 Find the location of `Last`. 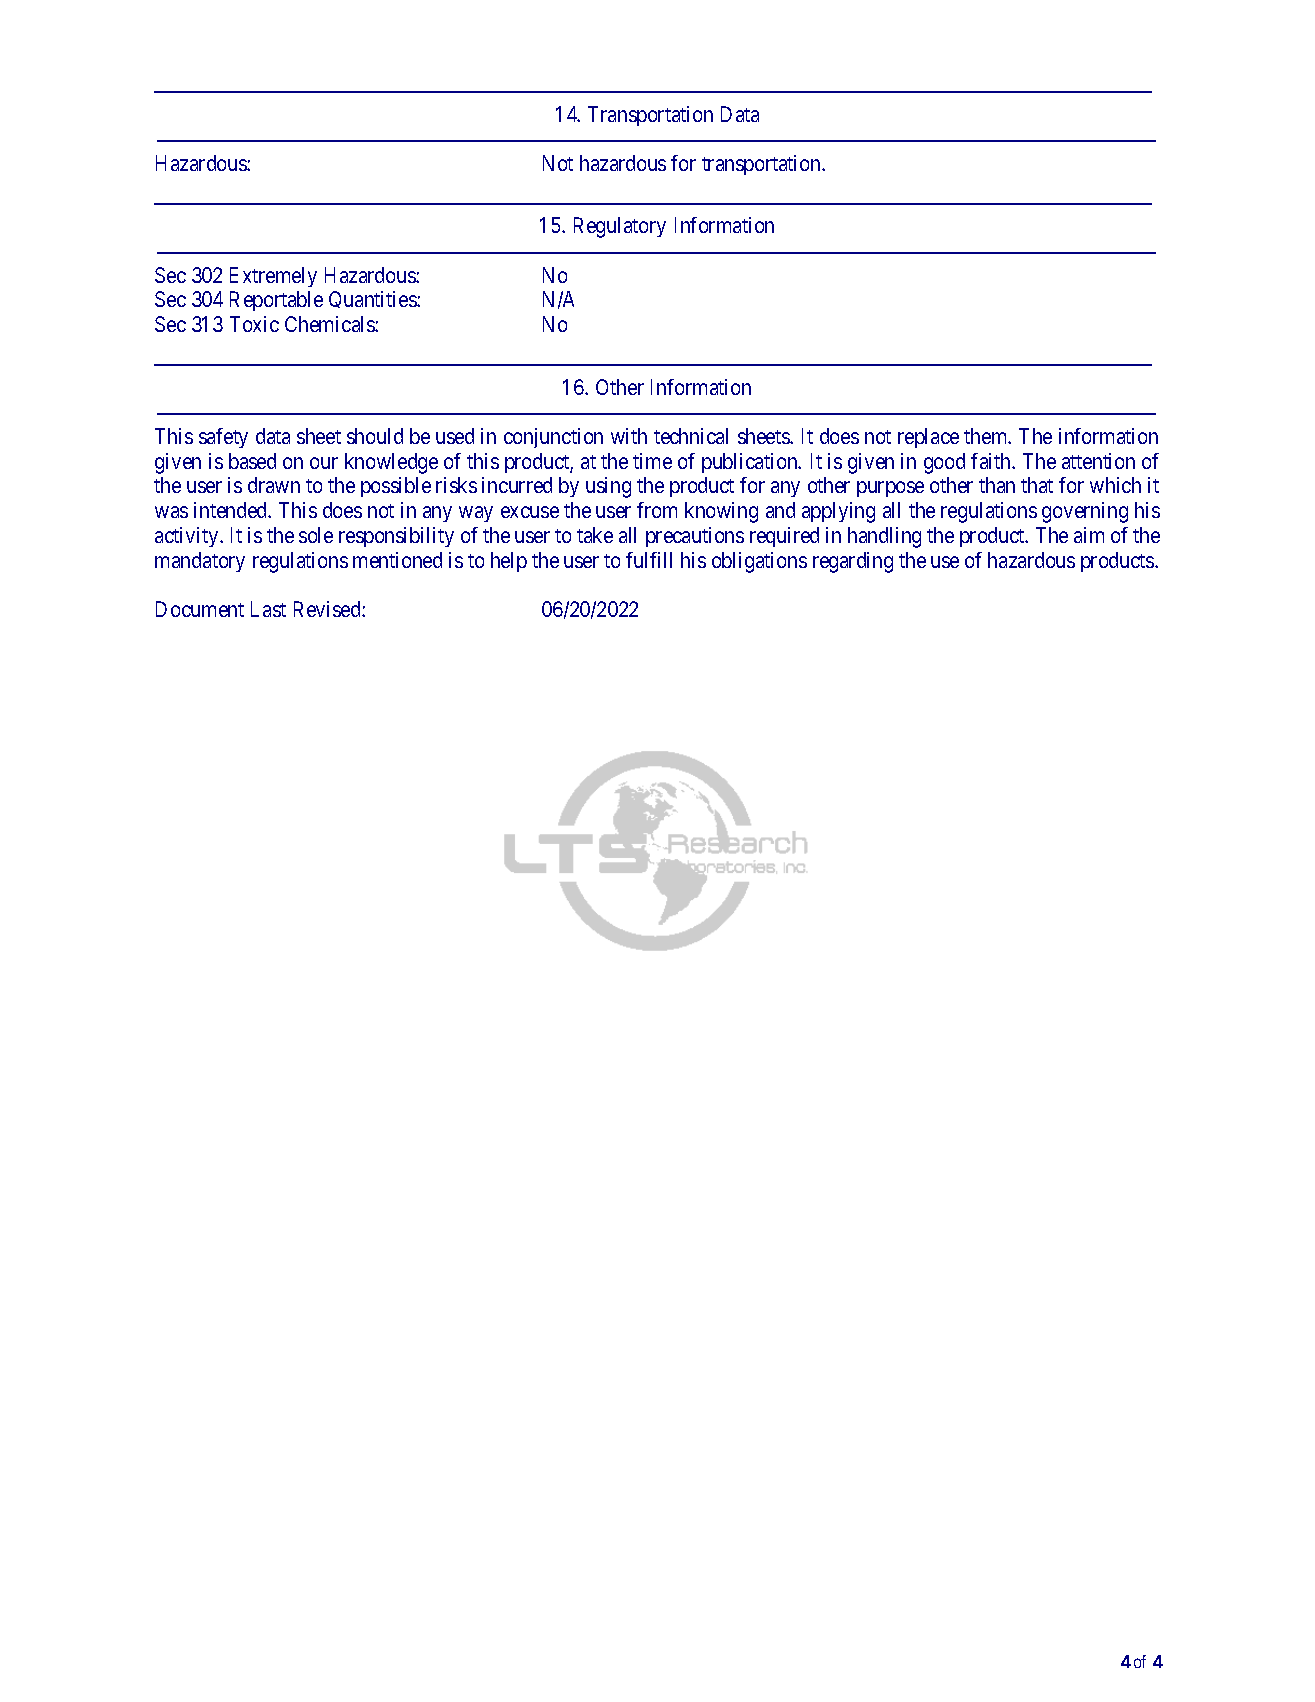

Last is located at coordinates (268, 609).
